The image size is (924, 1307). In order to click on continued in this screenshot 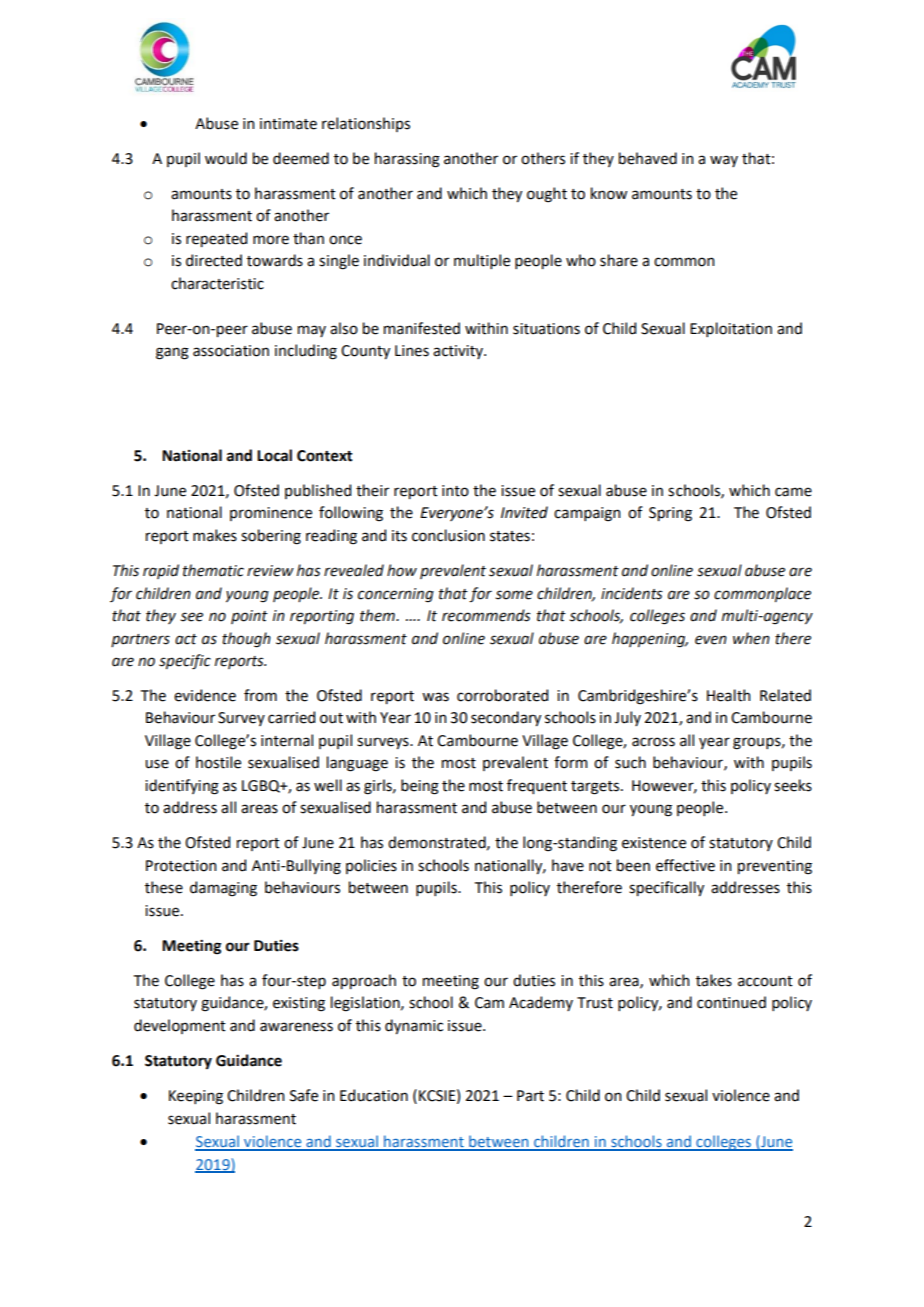, I will do `click(731, 1002)`.
